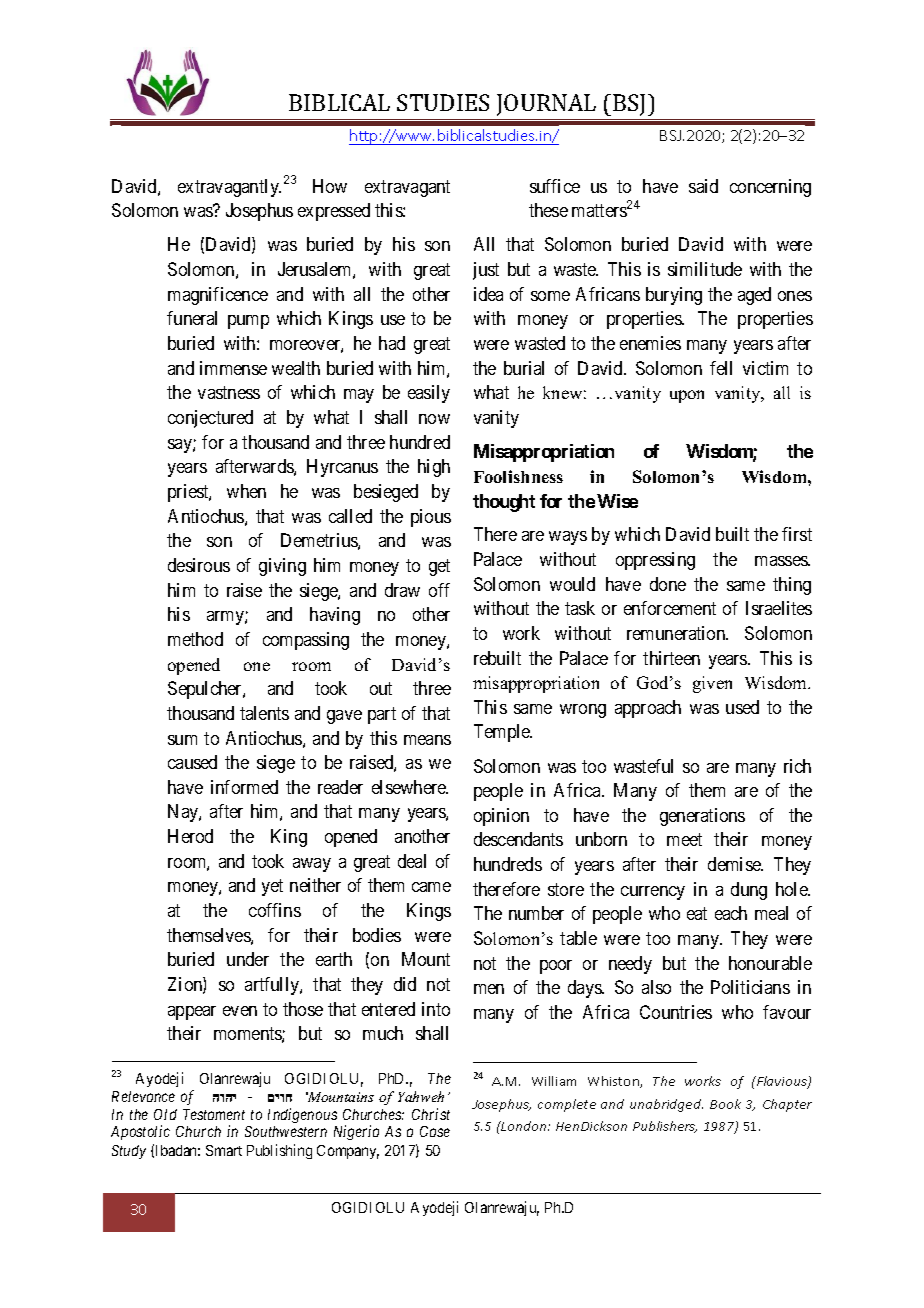 Image resolution: width=924 pixels, height=1308 pixels. What do you see at coordinates (431, 887) in the image?
I see `came` at bounding box center [431, 887].
